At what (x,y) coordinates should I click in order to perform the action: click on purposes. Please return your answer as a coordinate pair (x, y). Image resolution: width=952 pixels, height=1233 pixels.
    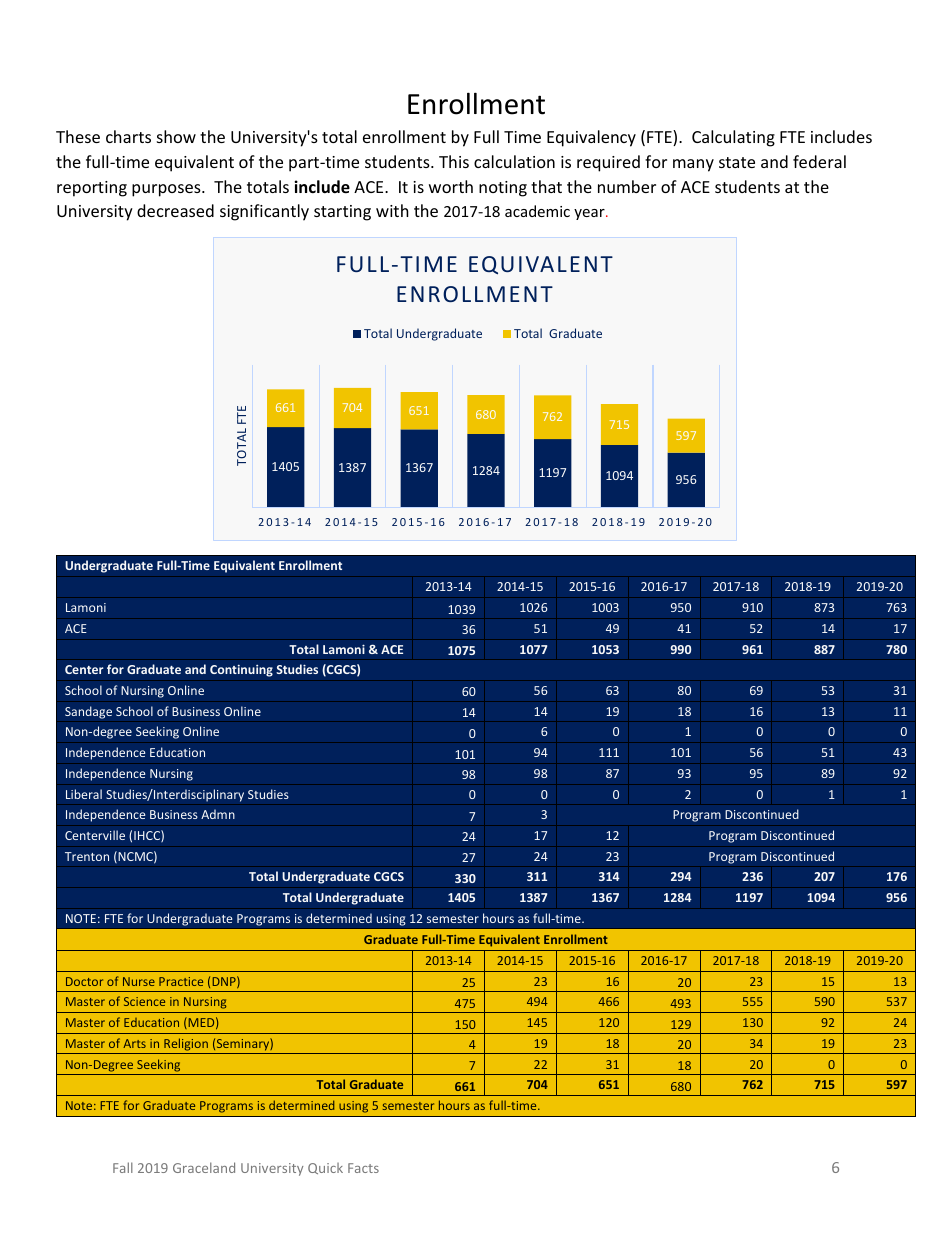
    Looking at the image, I should click on (167, 190).
